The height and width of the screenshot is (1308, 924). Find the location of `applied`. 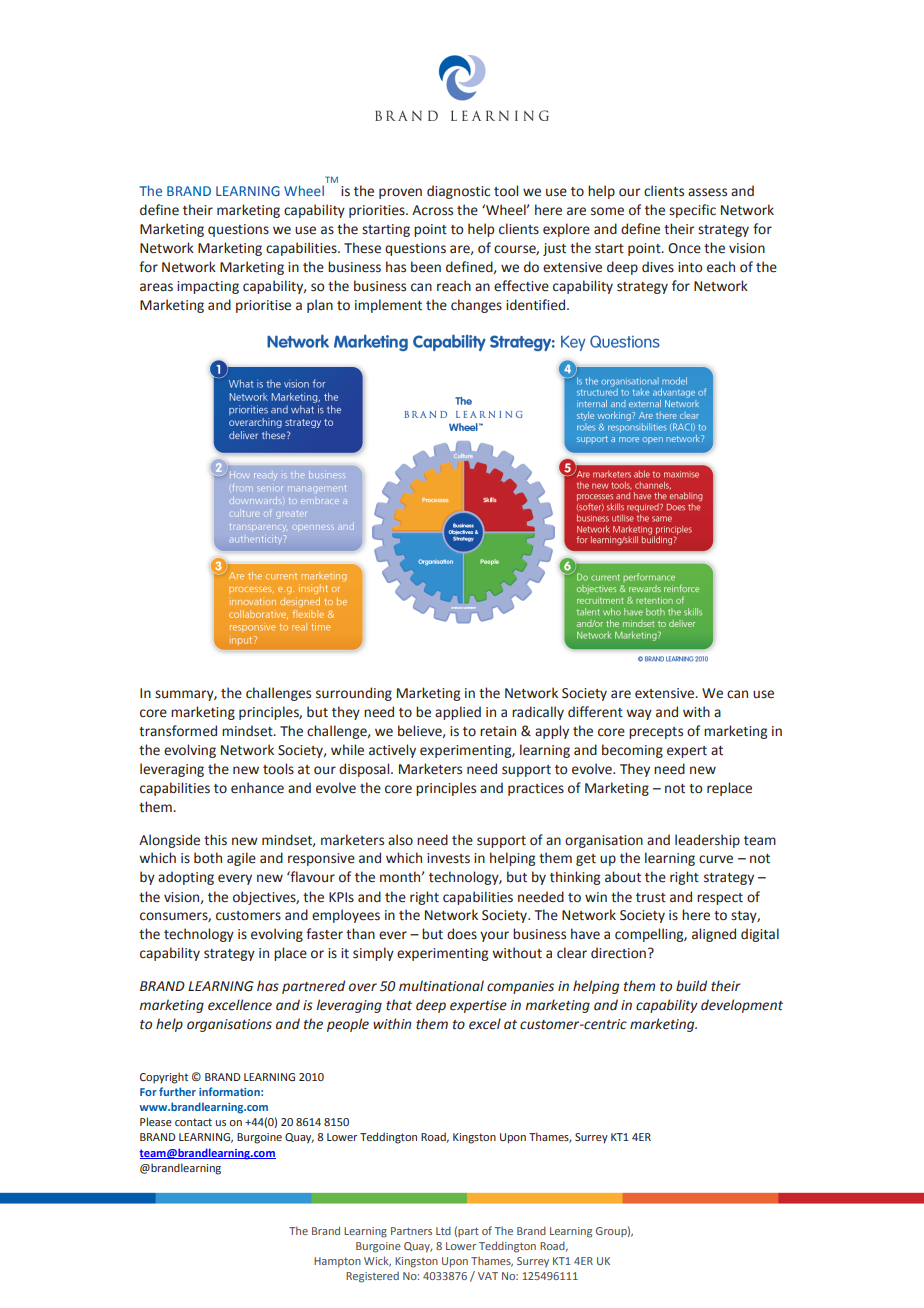

applied is located at coordinates (458, 713).
